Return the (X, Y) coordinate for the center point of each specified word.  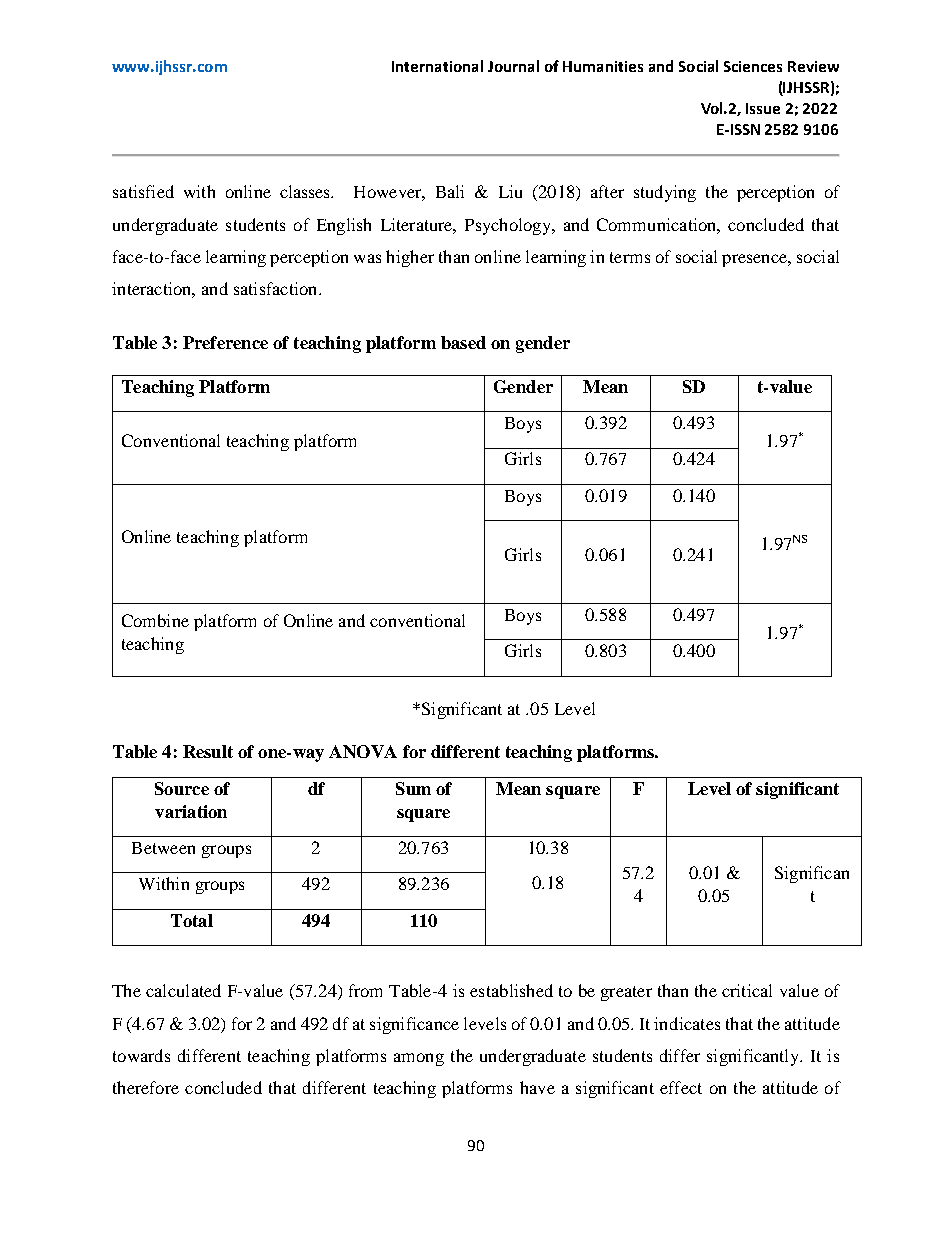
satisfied (143, 191)
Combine (155, 620)
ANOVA (363, 751)
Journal (513, 66)
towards (141, 1055)
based (463, 342)
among (419, 1059)
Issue (763, 108)
